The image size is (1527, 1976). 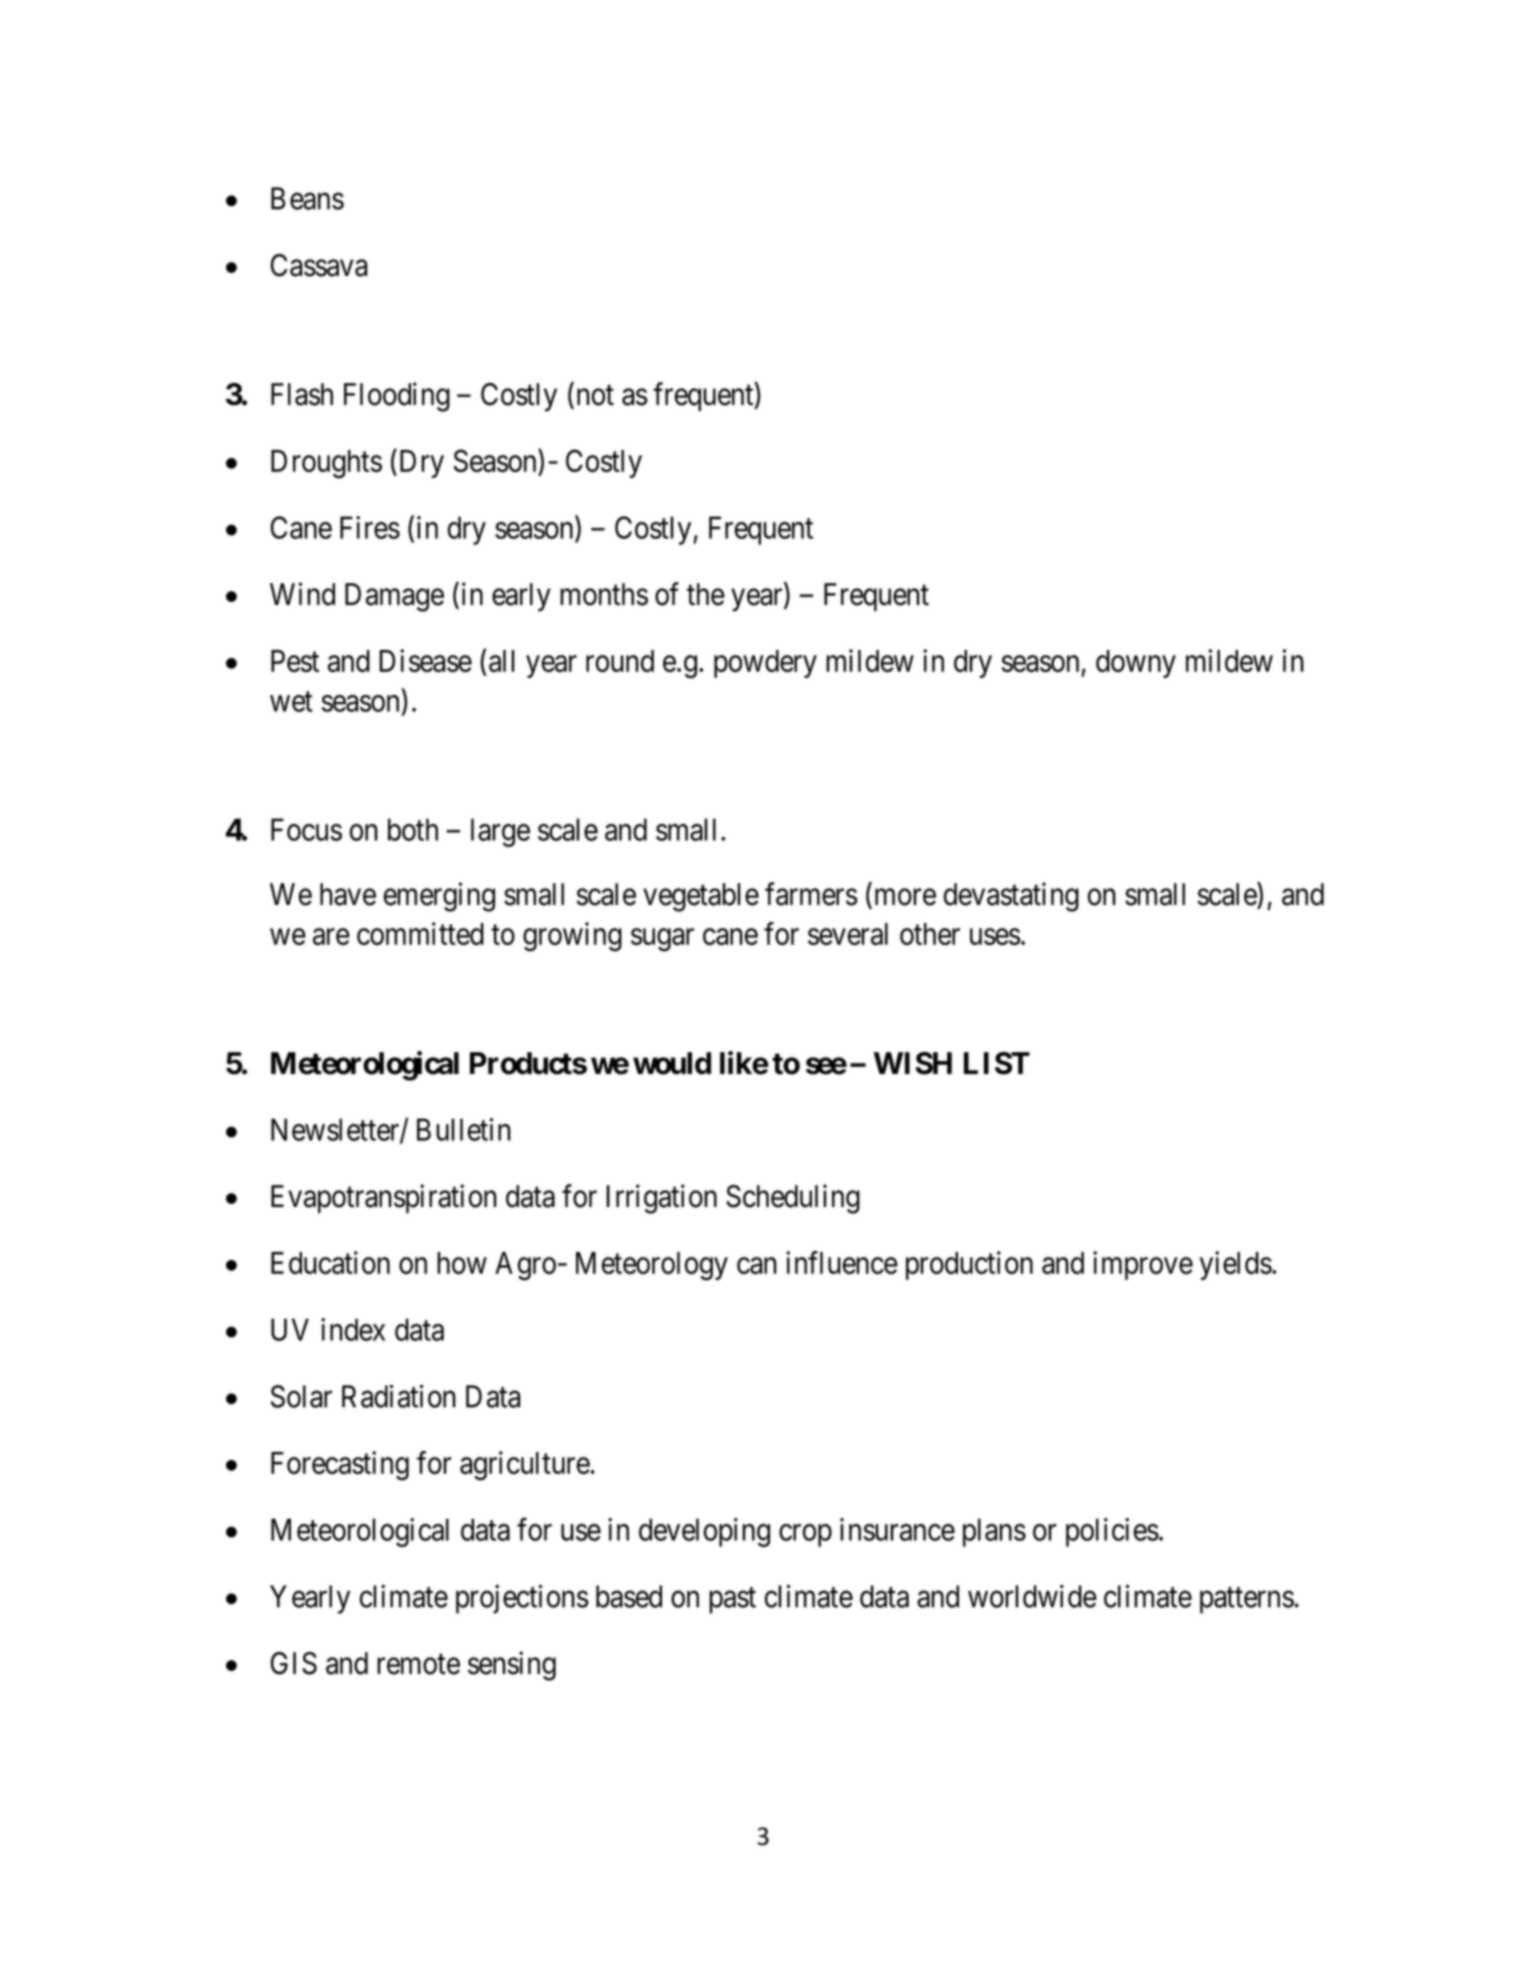 I want to click on remote, so click(x=418, y=1664).
